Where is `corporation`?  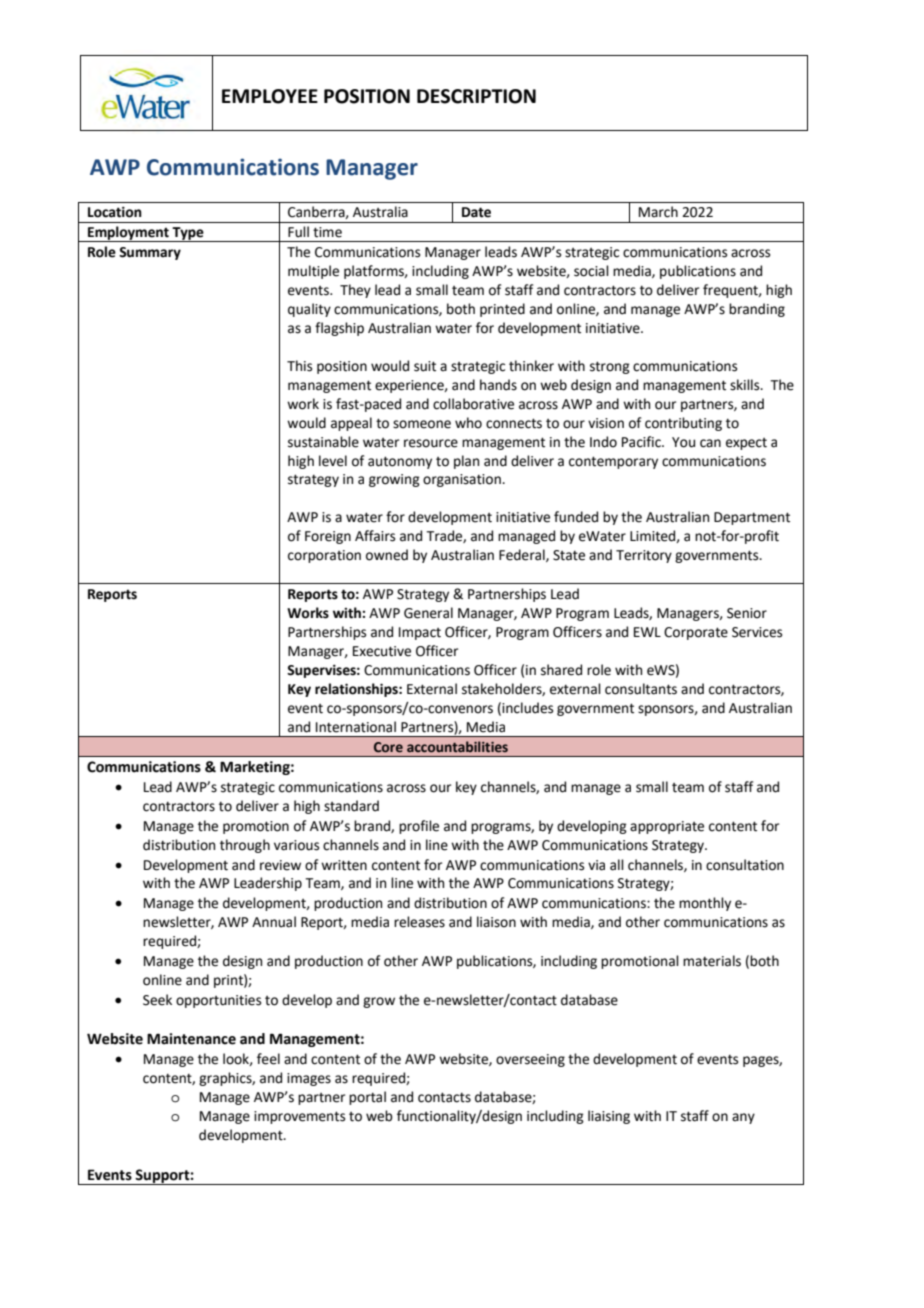 corporation is located at coordinates (324, 556).
